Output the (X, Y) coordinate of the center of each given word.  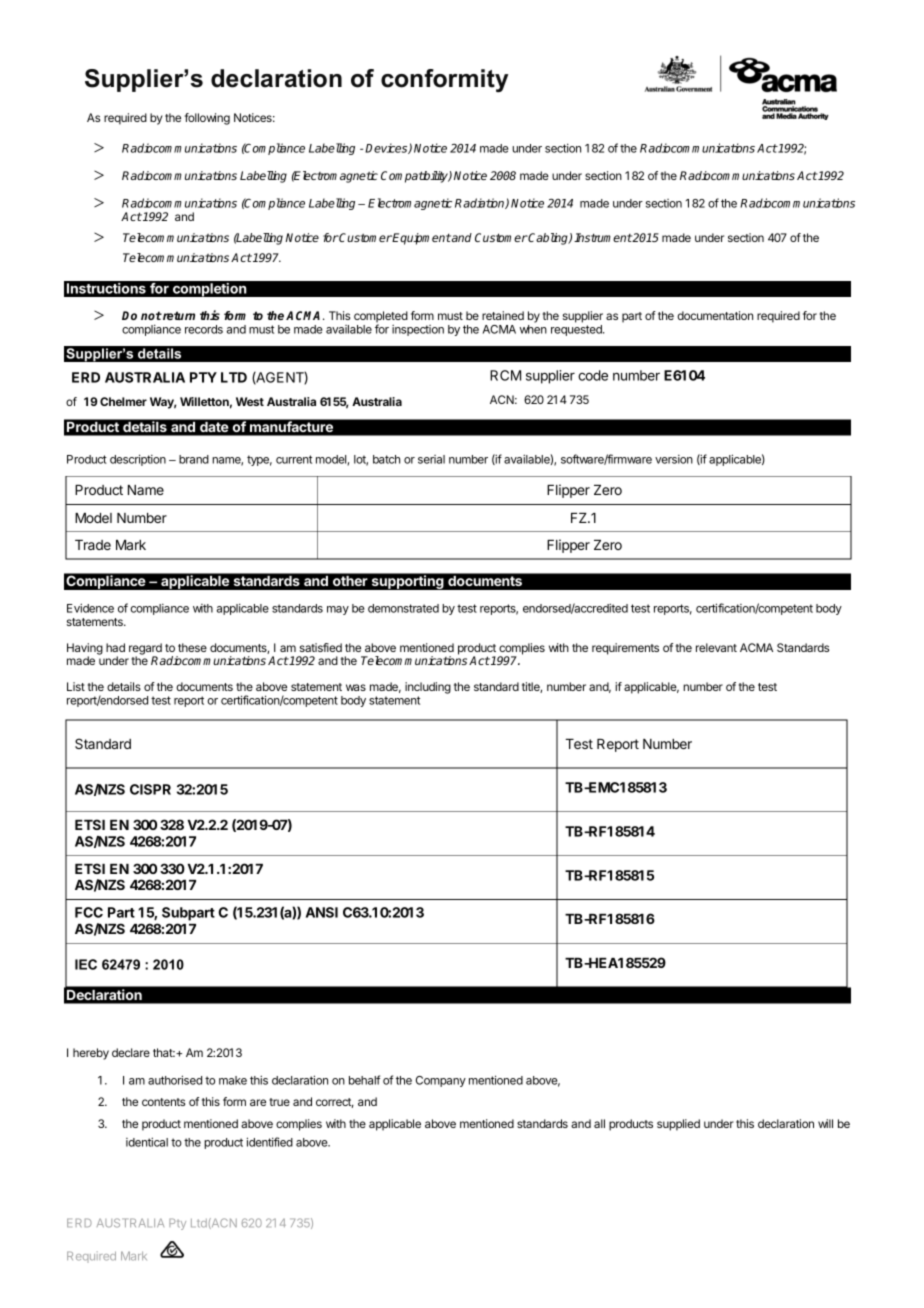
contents (163, 1102)
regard (145, 650)
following (207, 119)
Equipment (421, 239)
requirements (625, 649)
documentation (715, 315)
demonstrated (403, 608)
